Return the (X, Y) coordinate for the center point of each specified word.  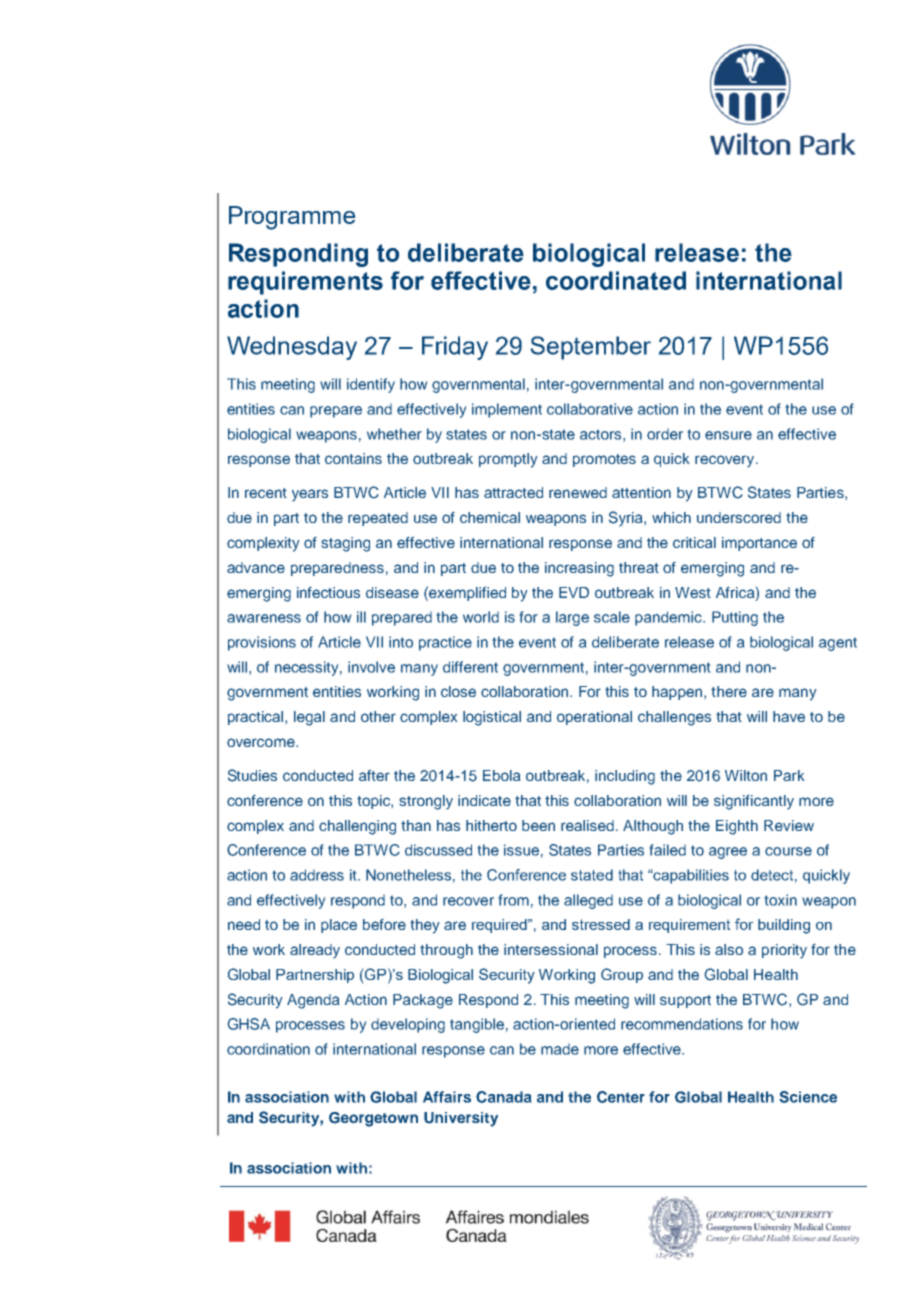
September (590, 348)
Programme (292, 218)
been (538, 825)
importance (759, 544)
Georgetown (373, 1119)
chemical (490, 517)
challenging (357, 827)
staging (345, 544)
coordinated (616, 280)
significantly (754, 802)
